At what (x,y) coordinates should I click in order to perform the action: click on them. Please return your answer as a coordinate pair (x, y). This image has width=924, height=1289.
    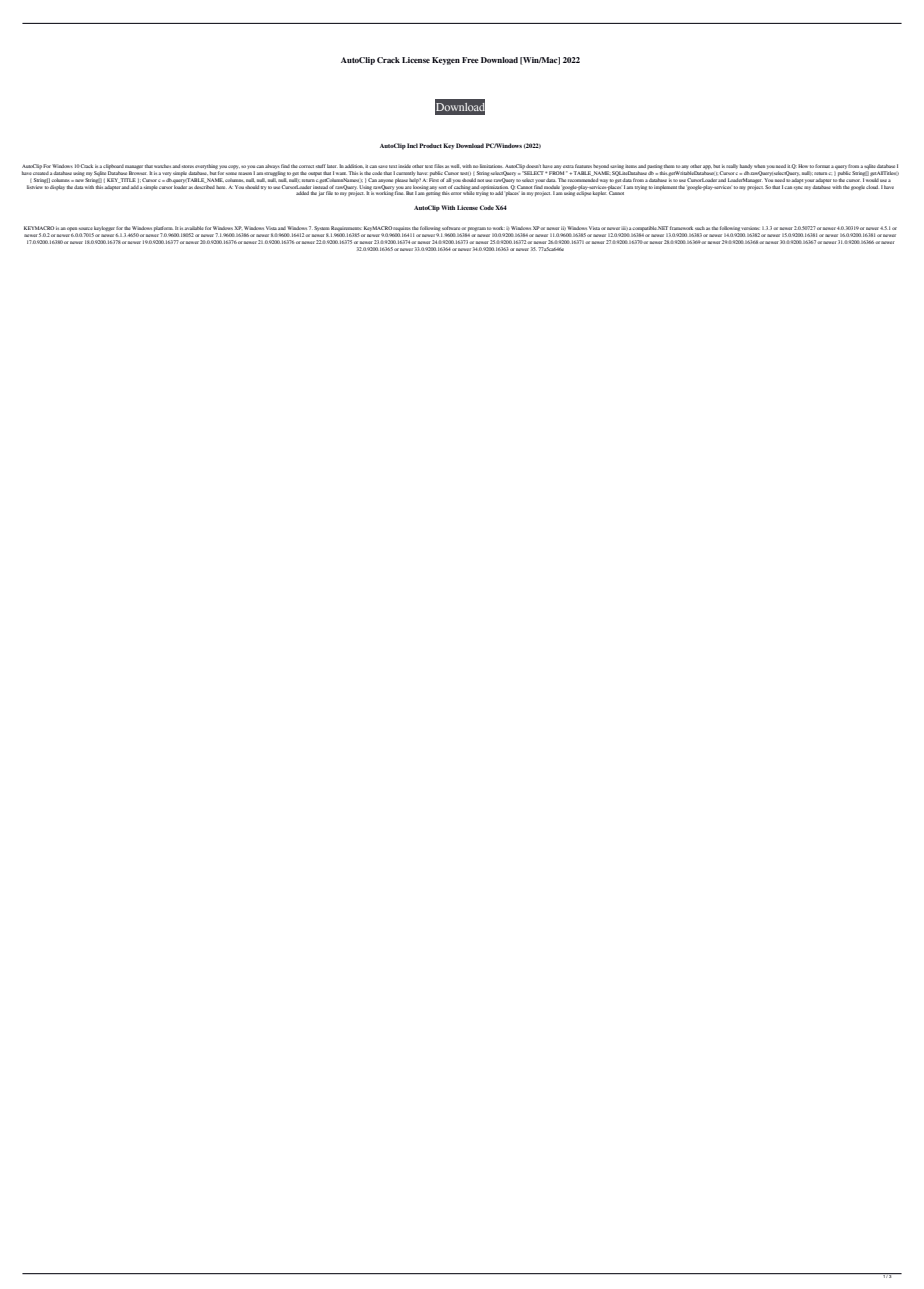
    Looking at the image, I should click on (669, 166).
